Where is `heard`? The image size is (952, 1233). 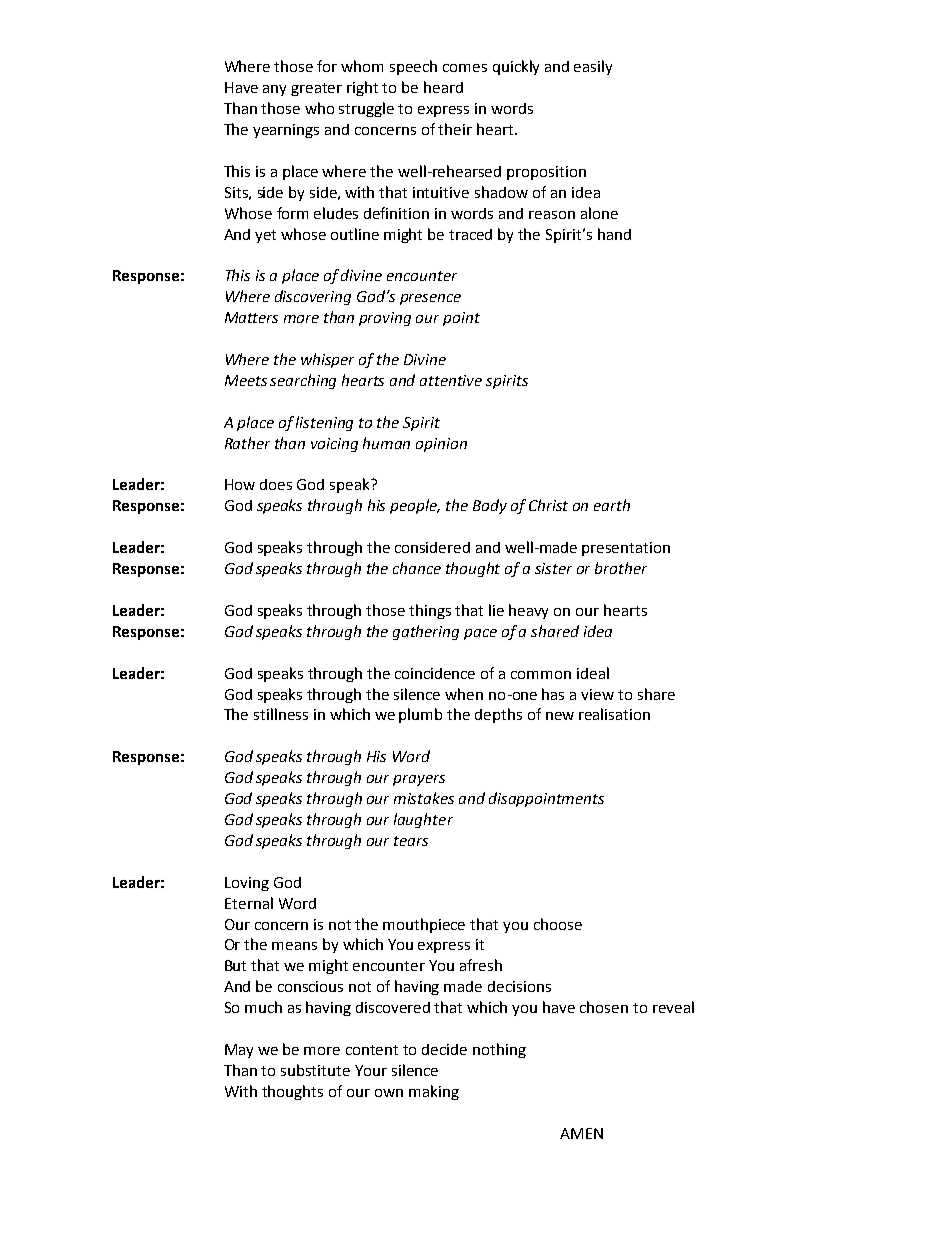
heard is located at coordinates (443, 87).
